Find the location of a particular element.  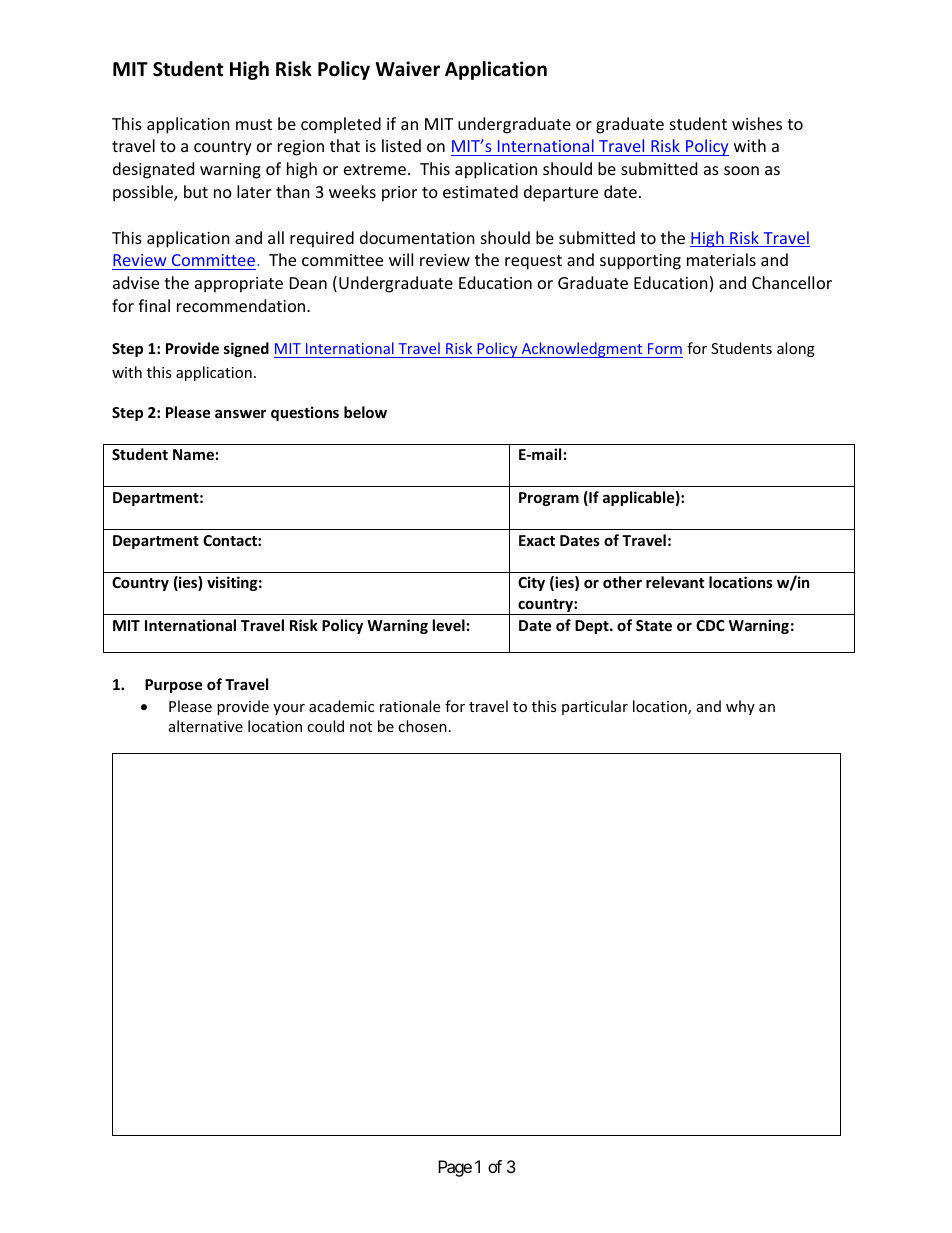

Page is located at coordinates (455, 1168).
